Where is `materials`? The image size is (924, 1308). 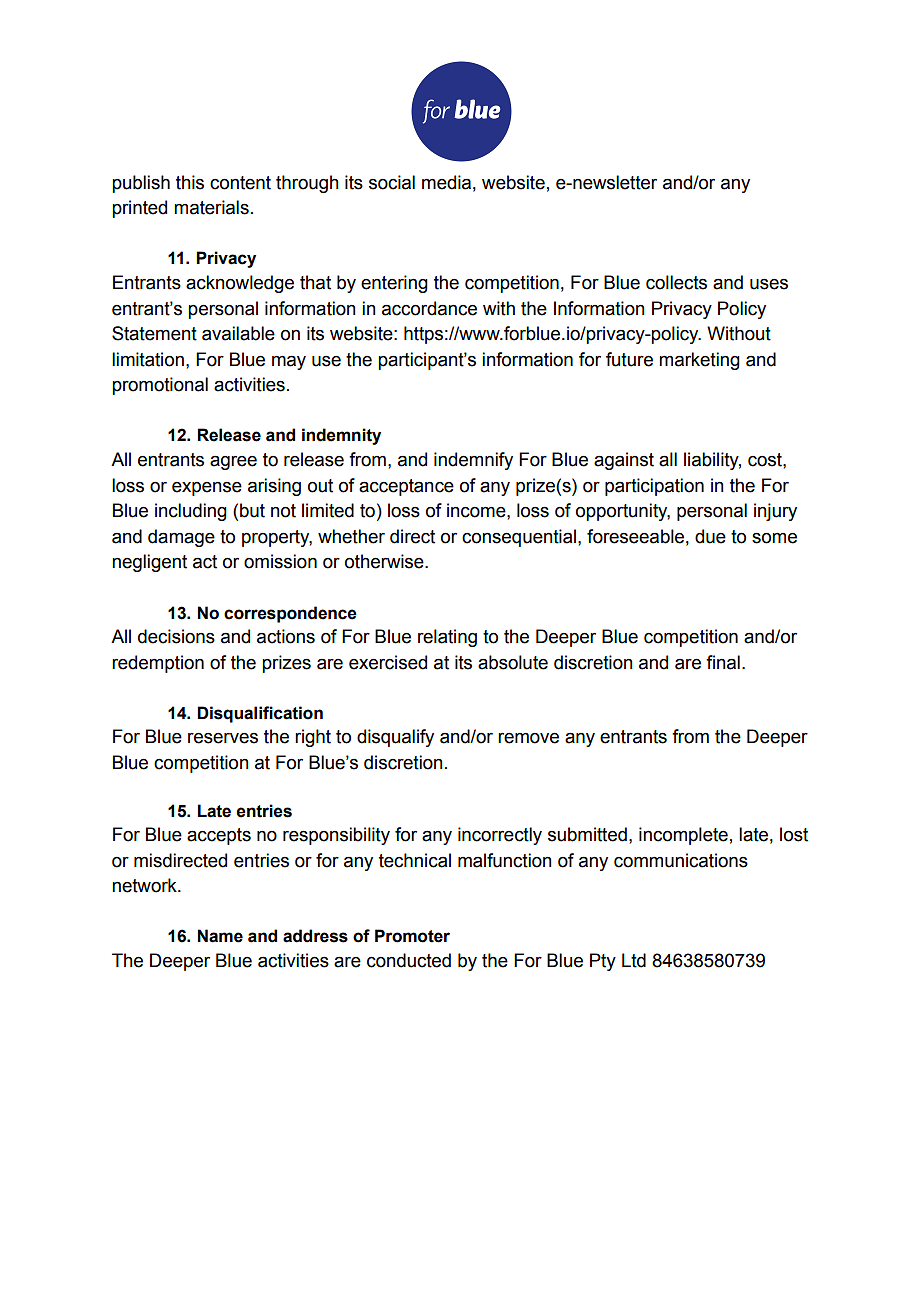
materials is located at coordinates (211, 207).
